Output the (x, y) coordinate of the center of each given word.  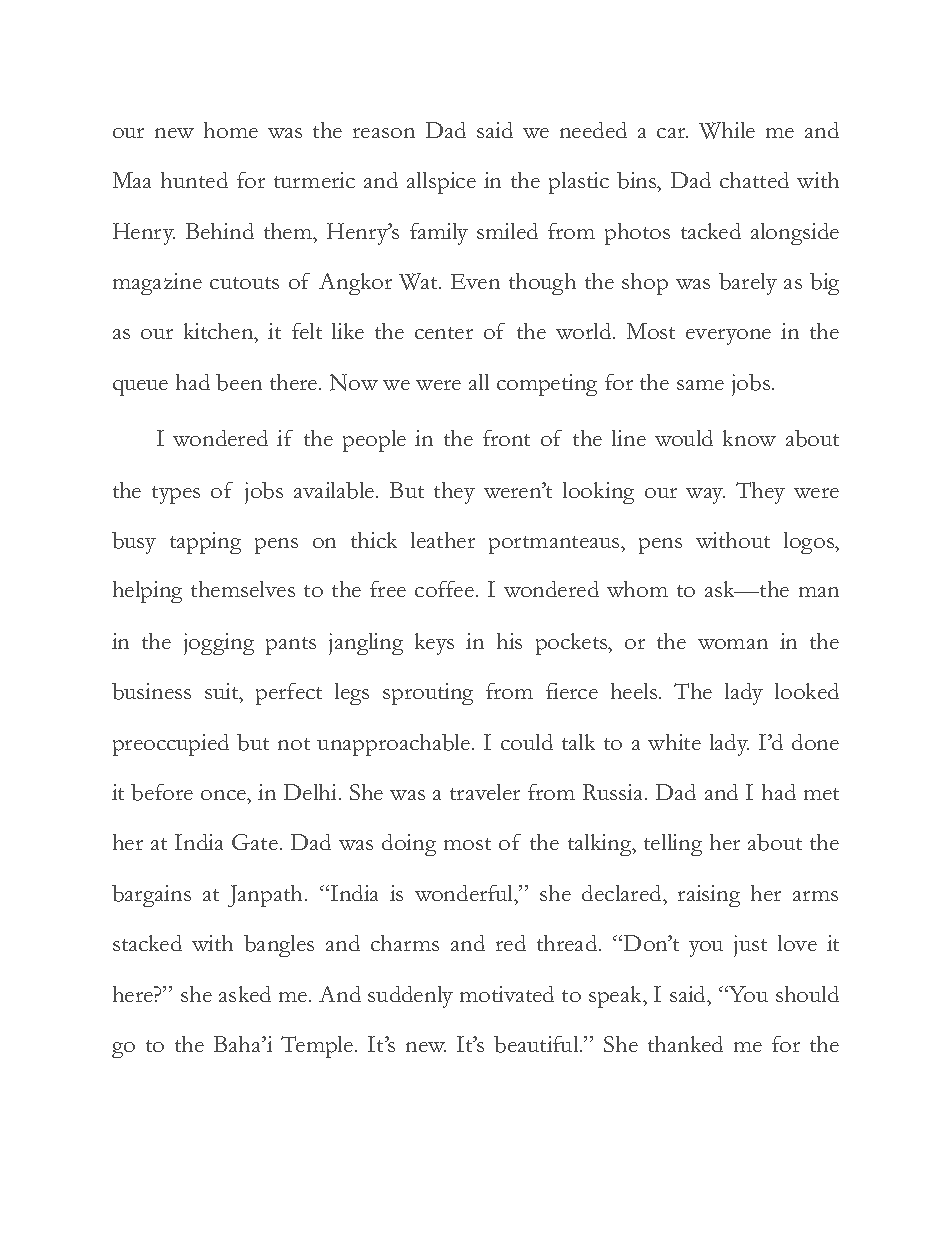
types (176, 495)
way (705, 496)
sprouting (428, 694)
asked (245, 994)
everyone (728, 337)
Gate (255, 842)
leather (443, 540)
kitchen (220, 331)
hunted (194, 180)
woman (733, 644)
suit (223, 691)
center (444, 333)
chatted (754, 180)
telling (673, 845)
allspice (441, 183)
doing (409, 845)
